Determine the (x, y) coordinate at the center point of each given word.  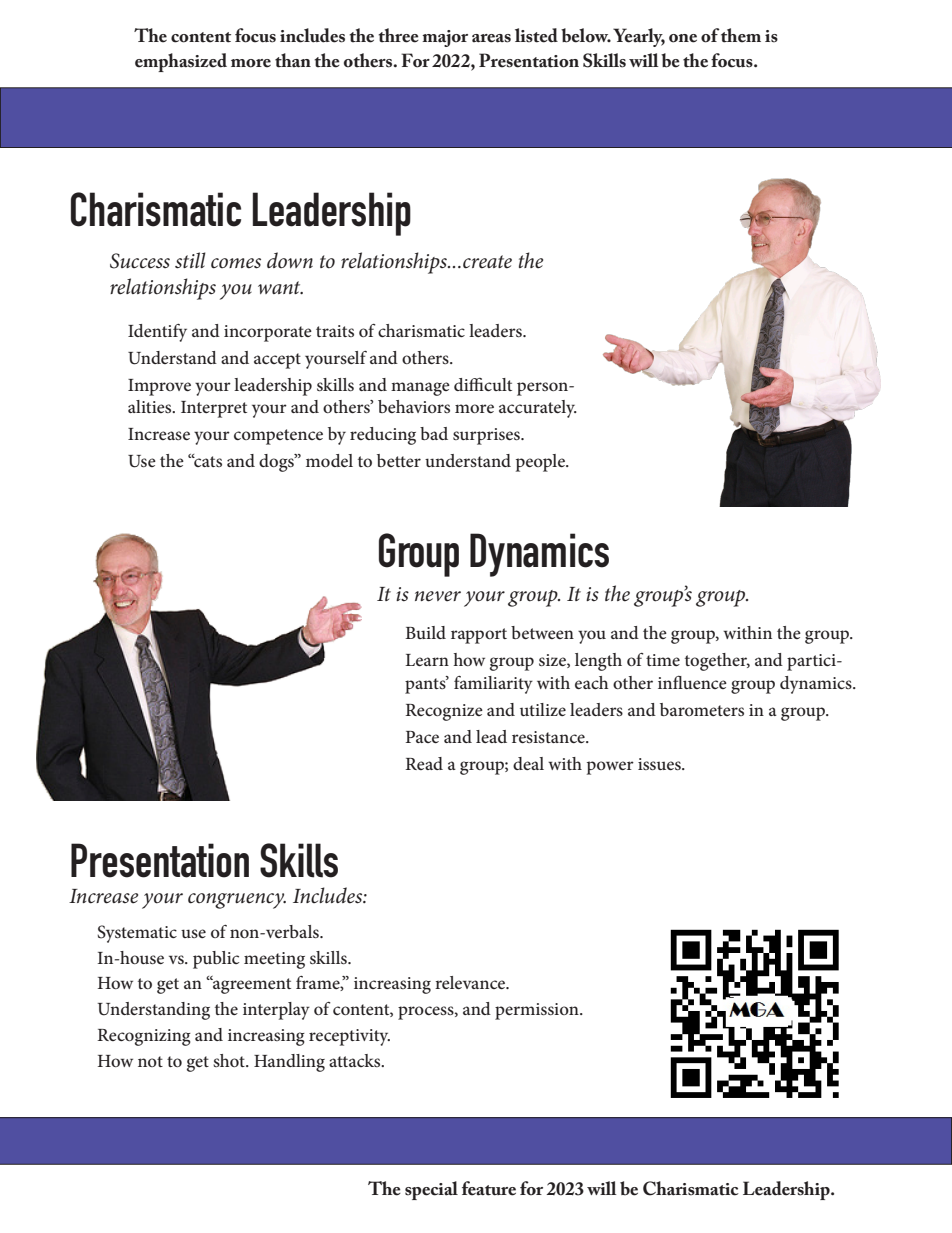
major (445, 38)
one (683, 38)
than (293, 60)
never (438, 596)
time (663, 660)
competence (278, 437)
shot (230, 1060)
